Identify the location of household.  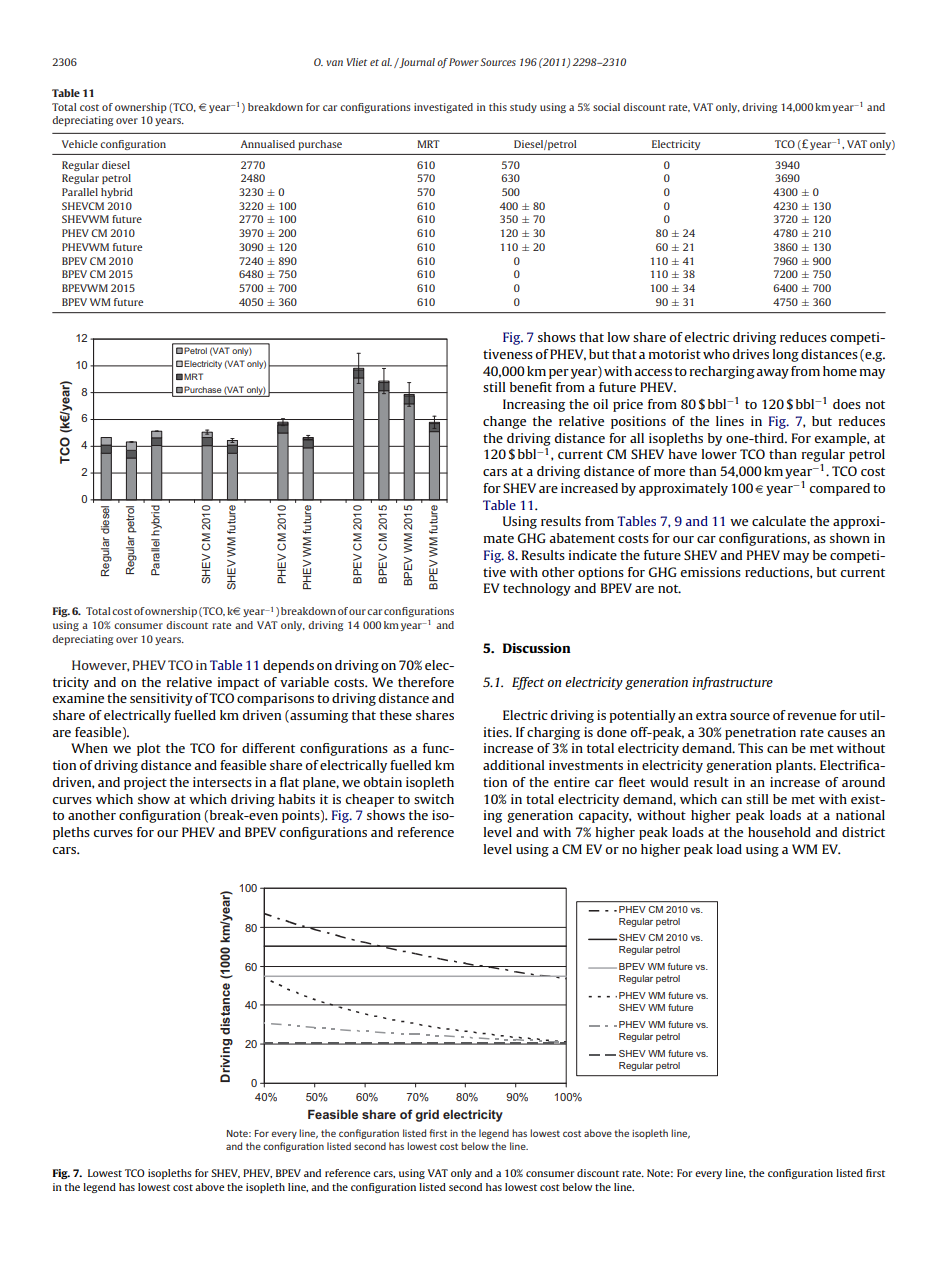
(779, 832).
